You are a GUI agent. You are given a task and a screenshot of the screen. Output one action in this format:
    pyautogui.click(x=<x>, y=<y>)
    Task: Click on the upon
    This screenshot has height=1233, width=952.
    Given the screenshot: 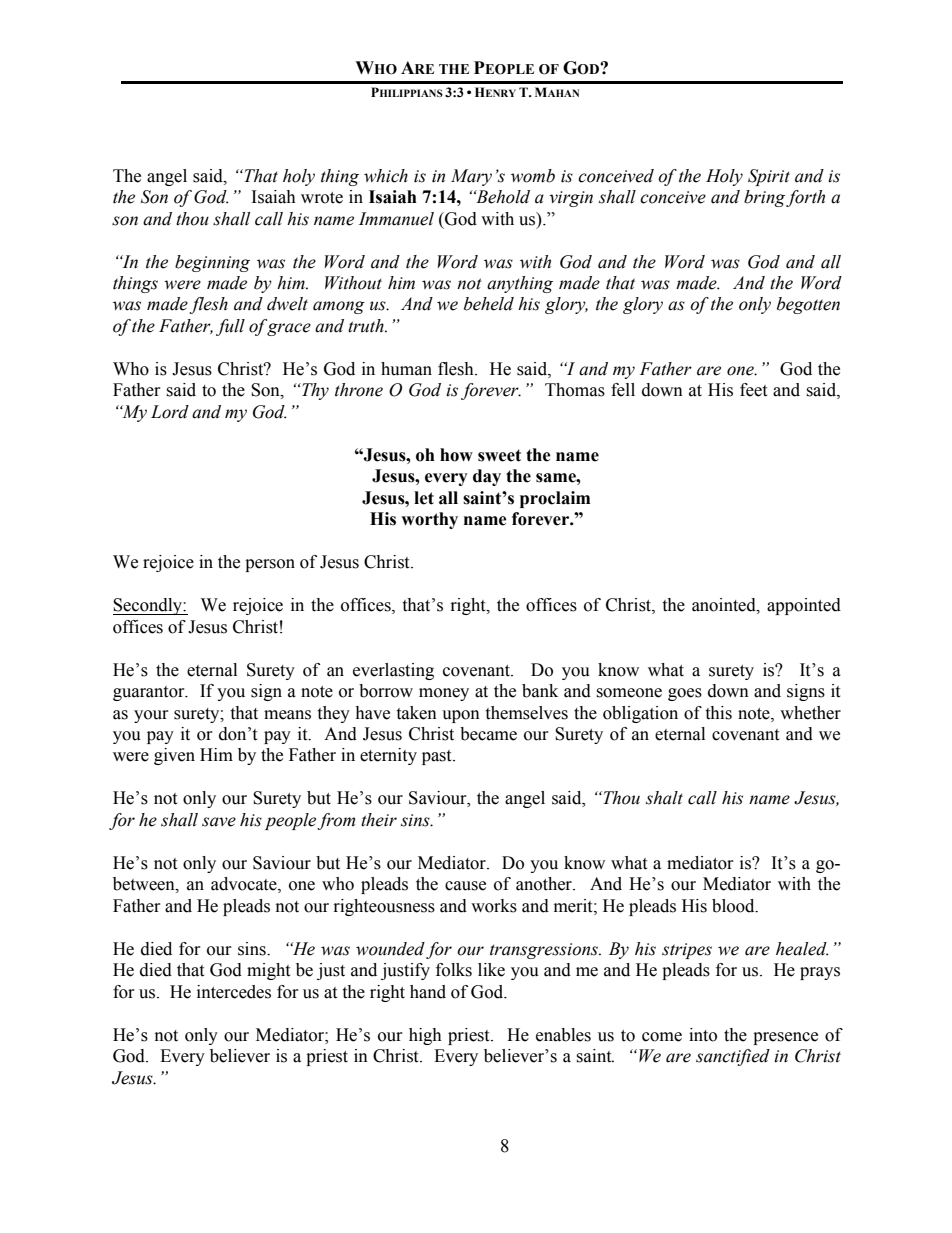 What is the action you would take?
    pyautogui.click(x=461, y=716)
